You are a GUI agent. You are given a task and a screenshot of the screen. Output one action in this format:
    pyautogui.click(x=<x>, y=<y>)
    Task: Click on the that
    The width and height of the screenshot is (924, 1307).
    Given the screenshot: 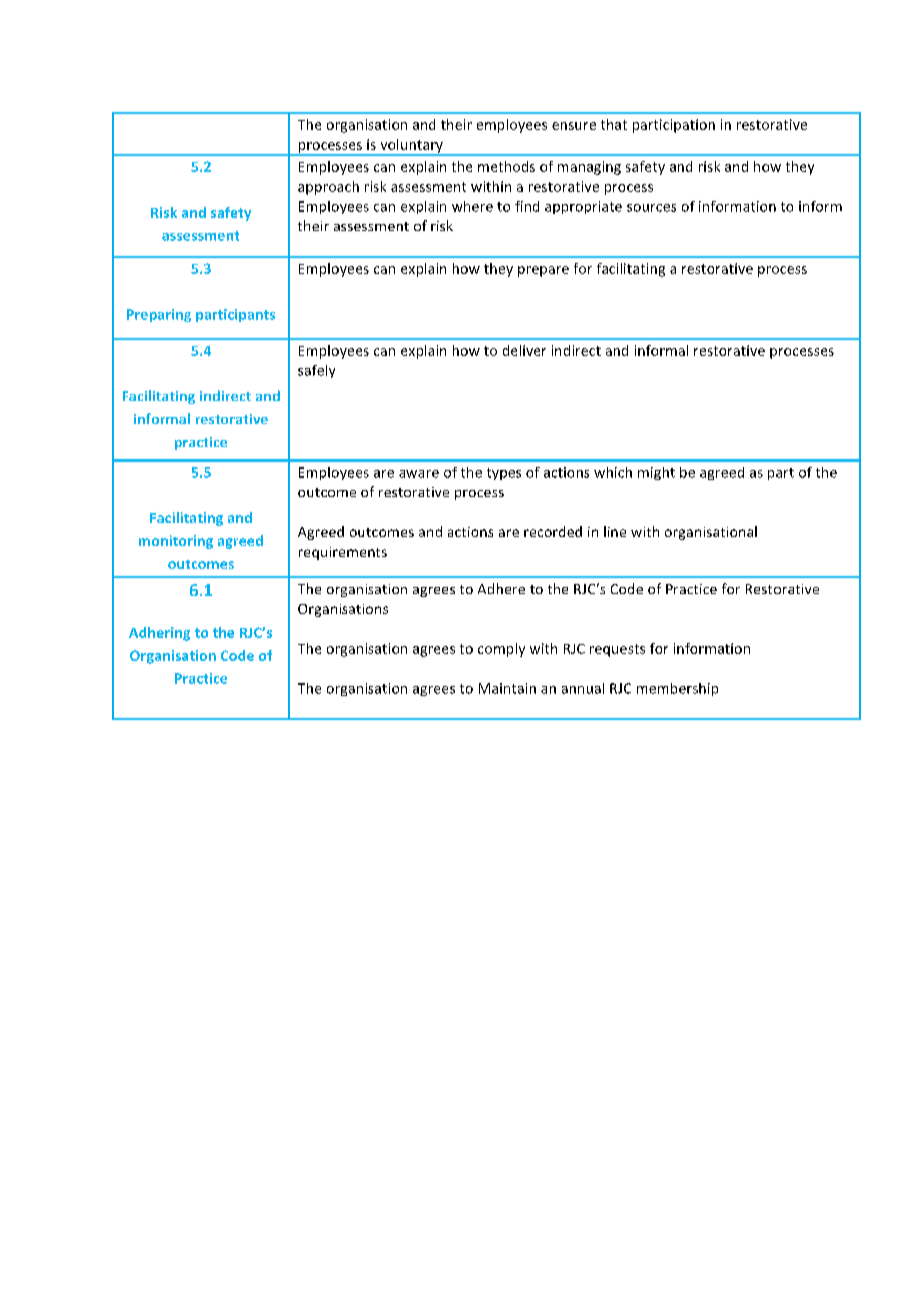 What is the action you would take?
    pyautogui.click(x=614, y=124)
